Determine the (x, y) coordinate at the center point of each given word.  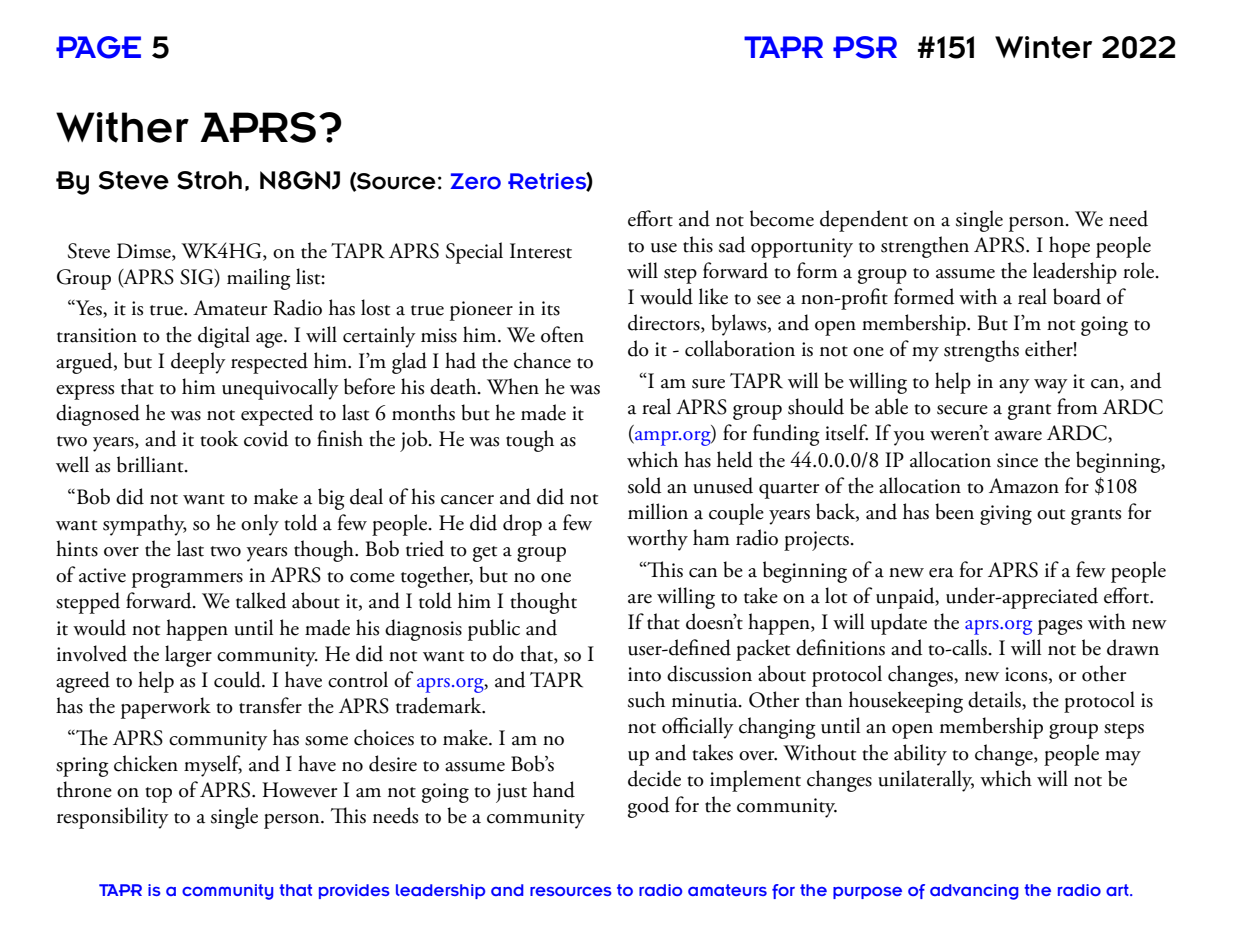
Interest (541, 251)
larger (188, 656)
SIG (198, 277)
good (649, 807)
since (1017, 460)
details (995, 700)
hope (1069, 247)
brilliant (151, 464)
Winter (1043, 47)
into (644, 674)
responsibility (113, 818)
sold (645, 485)
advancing (974, 892)
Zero (475, 181)
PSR (865, 47)
